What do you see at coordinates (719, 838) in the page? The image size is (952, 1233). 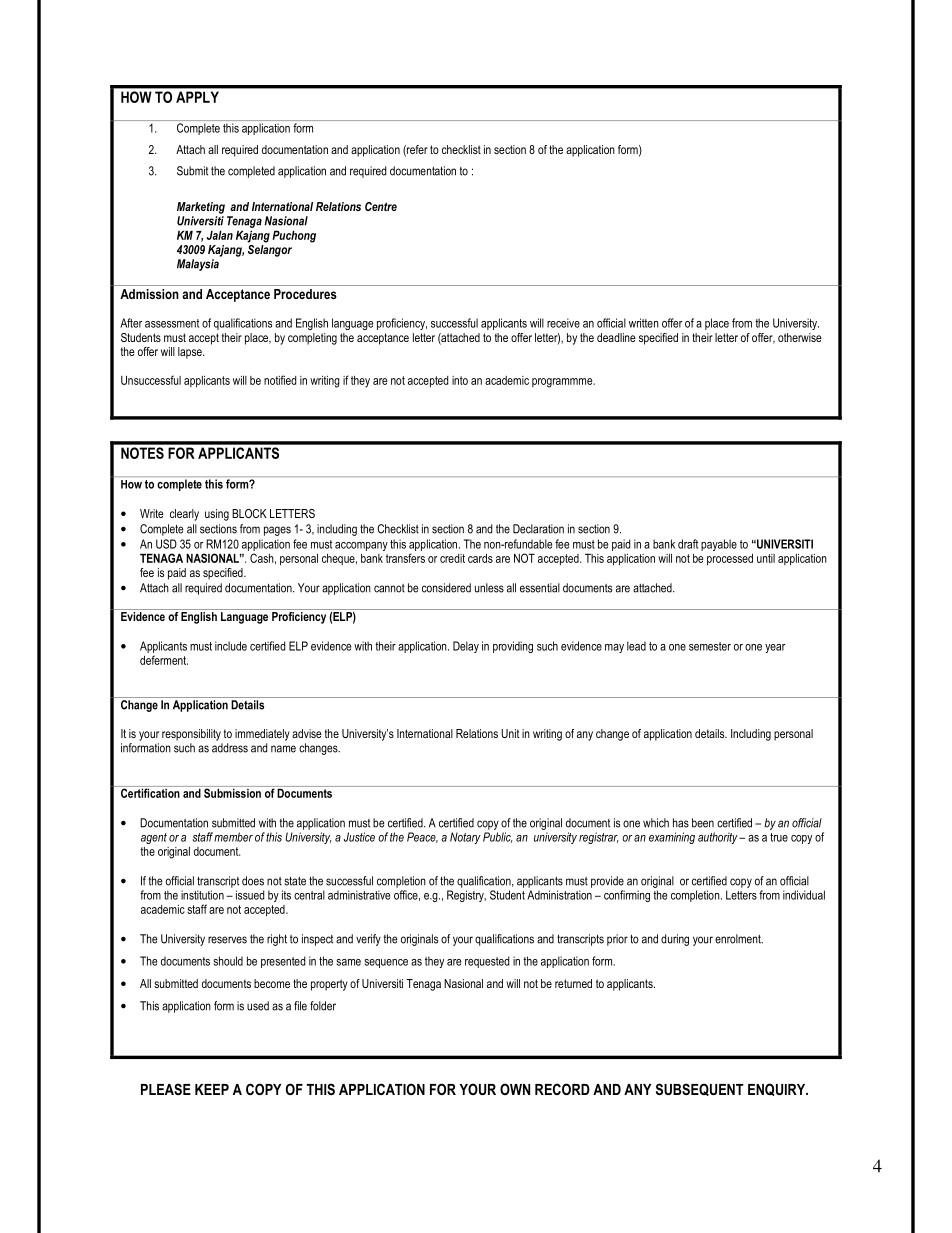 I see `authority` at bounding box center [719, 838].
